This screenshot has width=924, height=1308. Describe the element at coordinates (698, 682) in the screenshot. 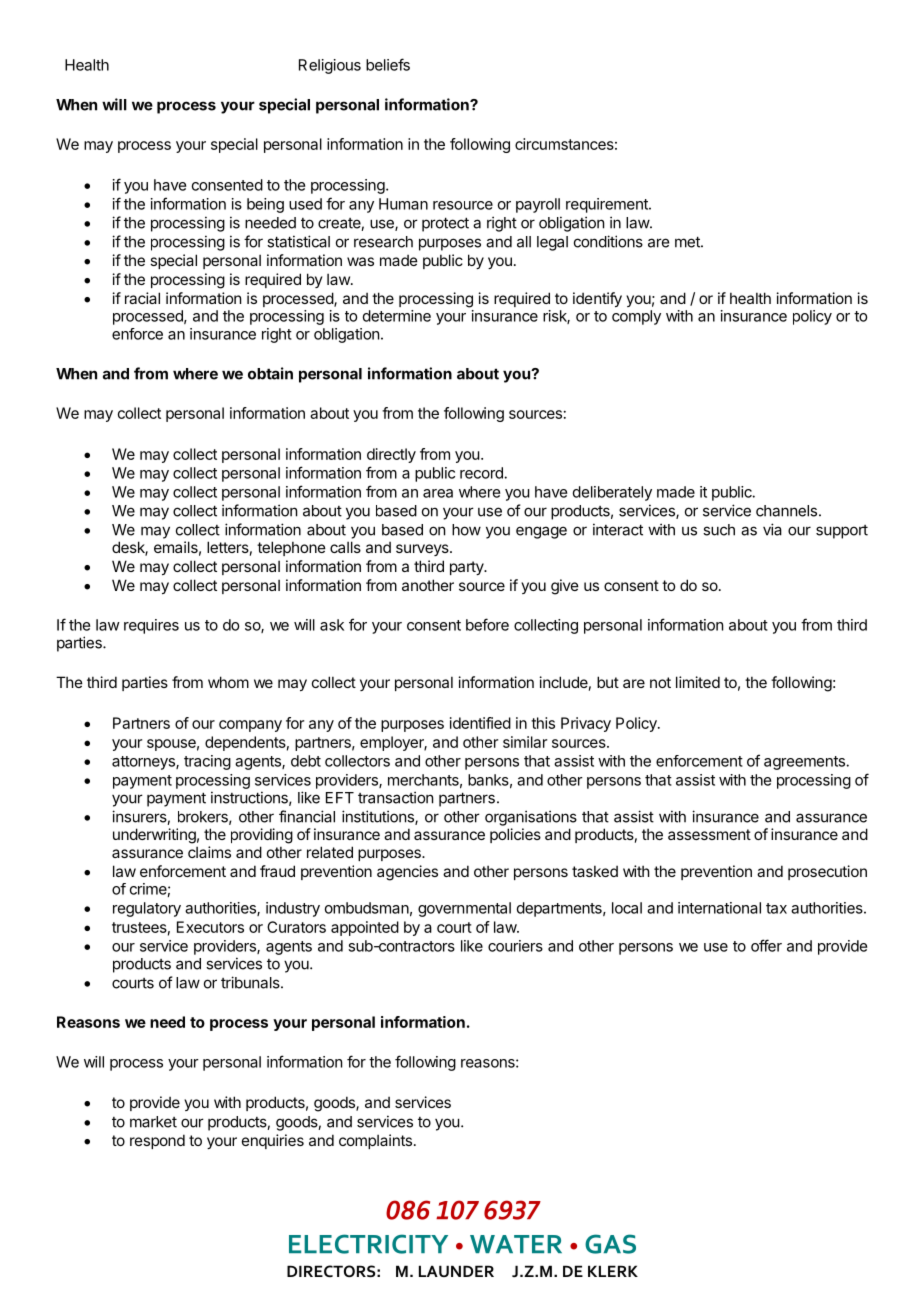

I see `limited` at that location.
